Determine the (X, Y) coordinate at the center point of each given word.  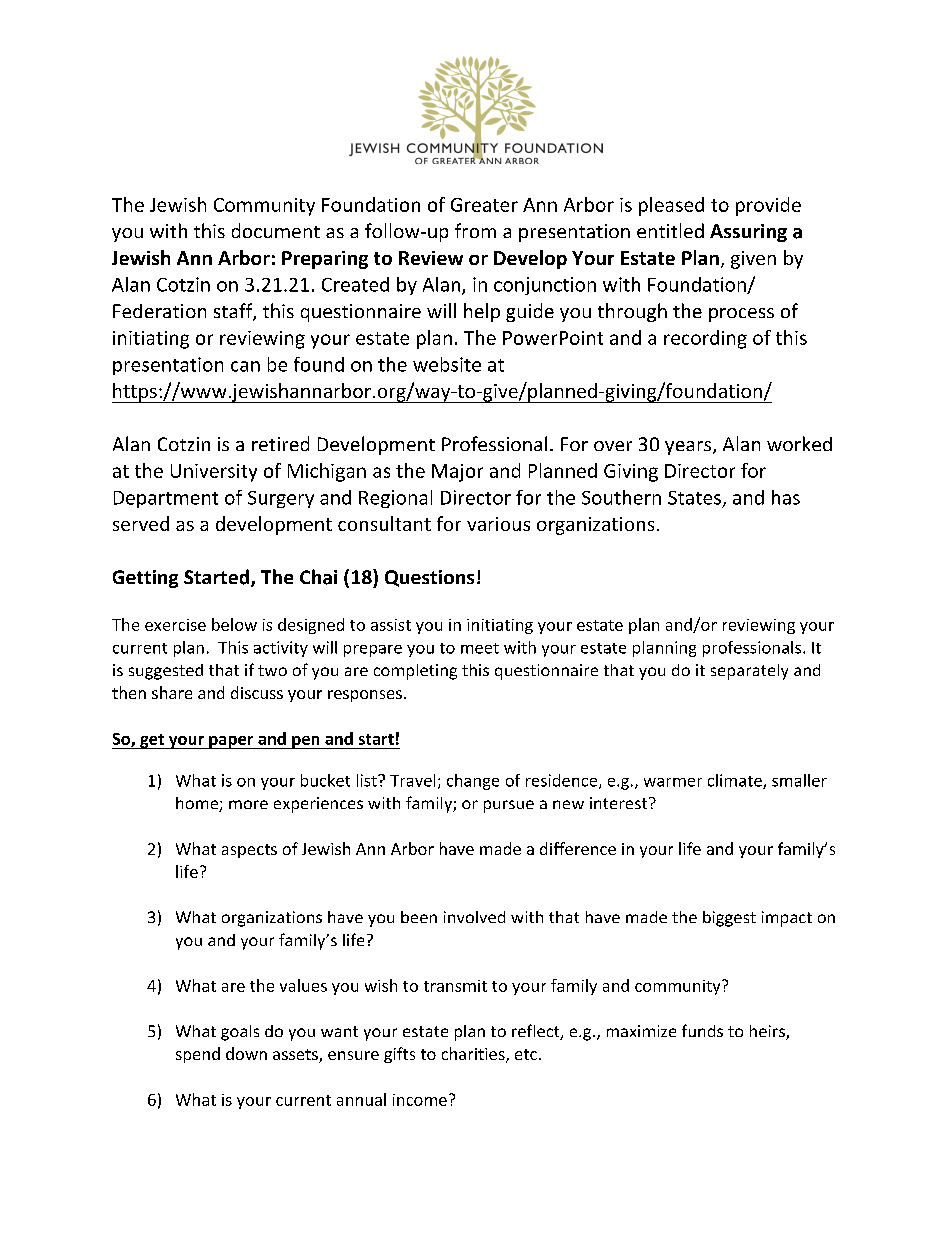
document (276, 230)
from (475, 230)
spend (198, 1055)
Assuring (748, 233)
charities (474, 1055)
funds (702, 1030)
